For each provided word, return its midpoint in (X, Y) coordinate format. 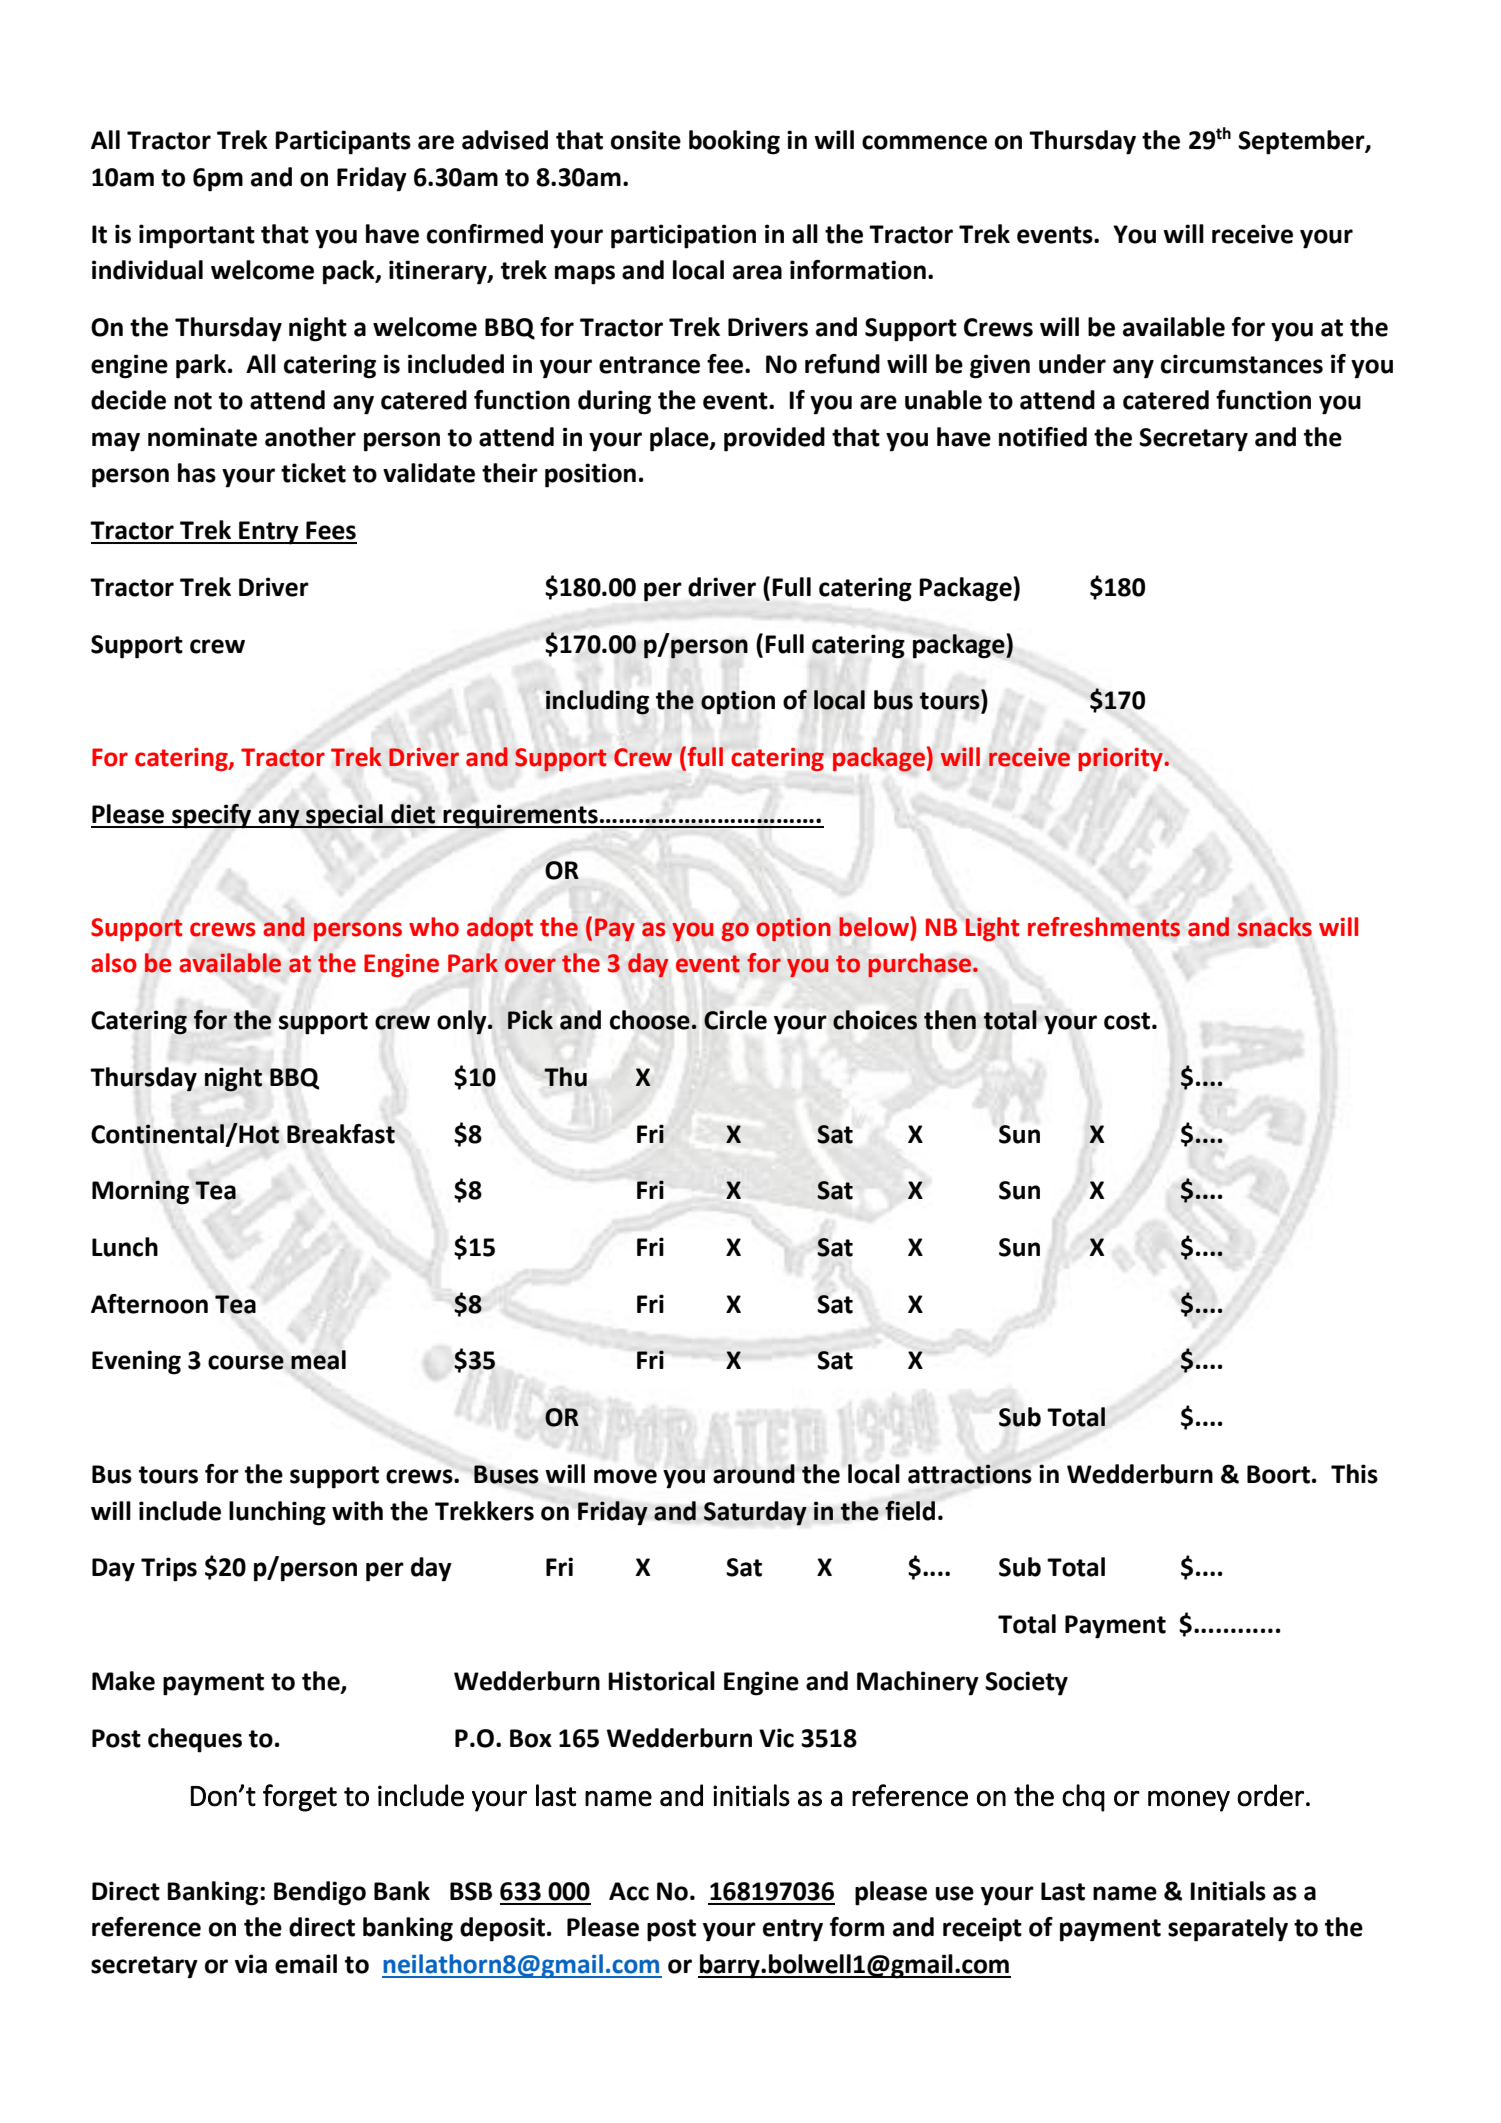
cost (1127, 1021)
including (597, 702)
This (1354, 1474)
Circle (735, 1020)
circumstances (1242, 364)
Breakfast (341, 1134)
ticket (313, 473)
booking (734, 142)
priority (1121, 759)
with (357, 1511)
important (197, 236)
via (251, 1964)
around (754, 1474)
